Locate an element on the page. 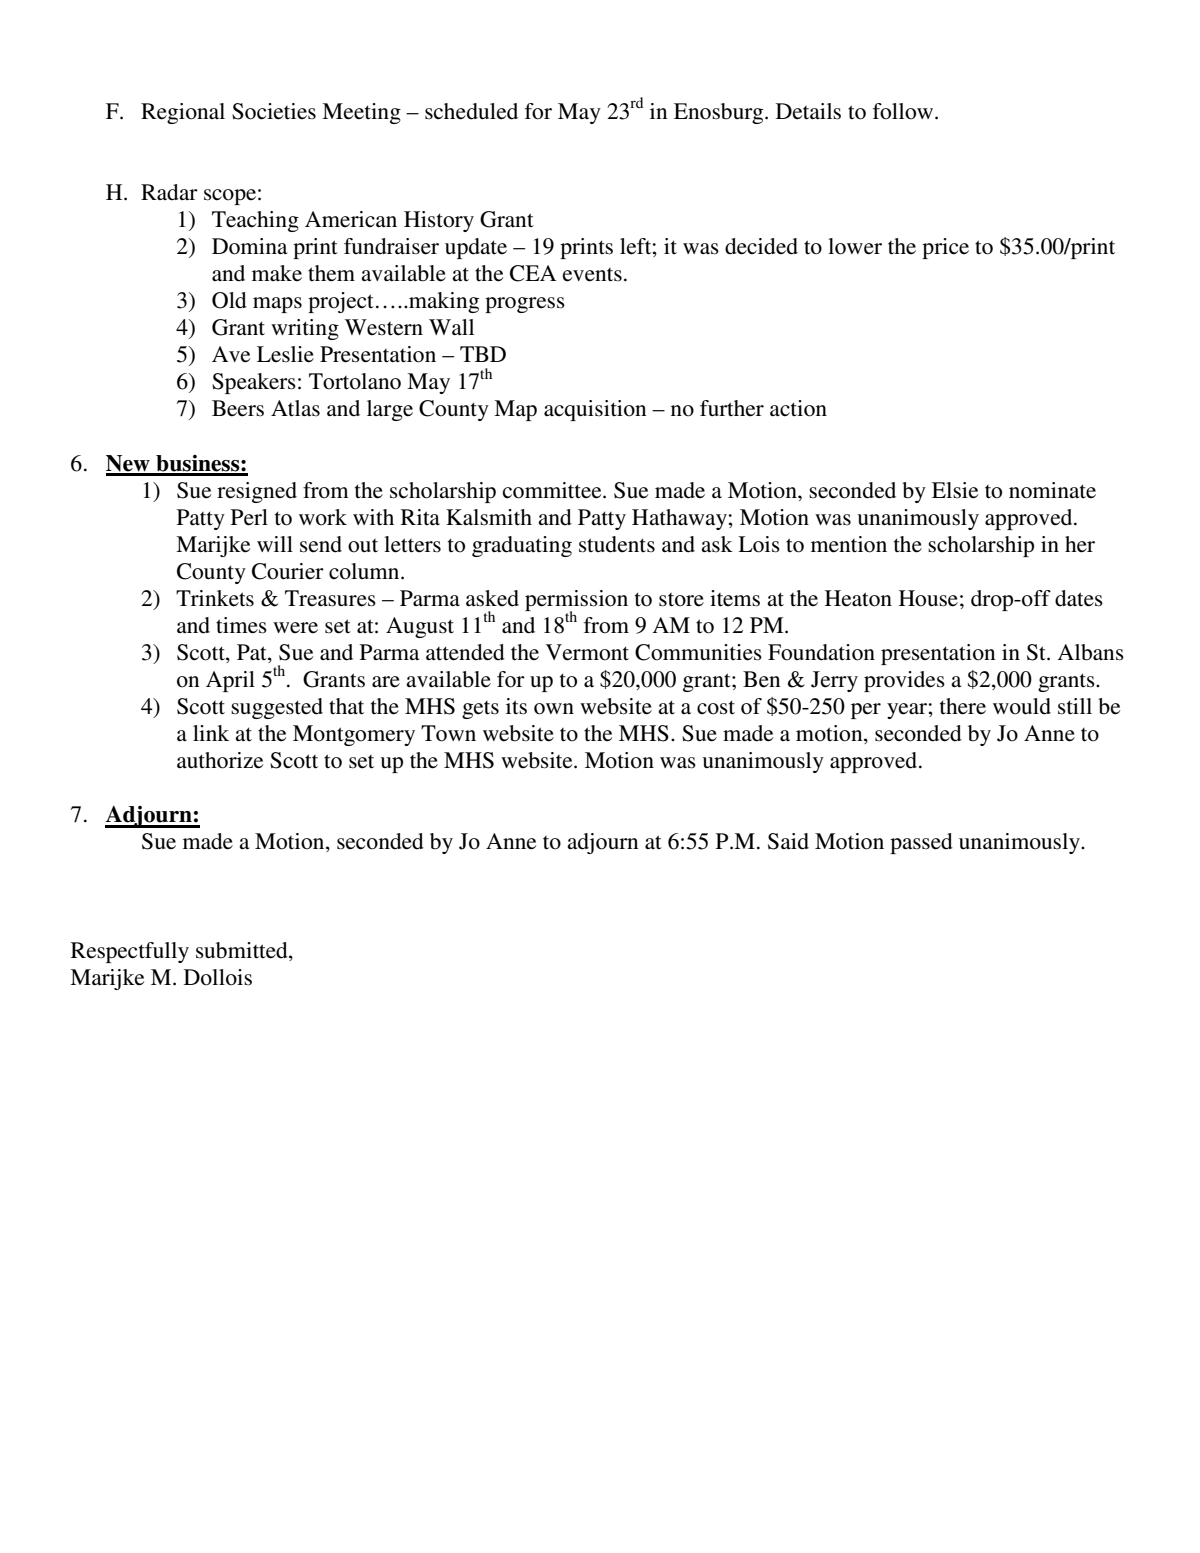 This document has height=1553, width=1200. its is located at coordinates (516, 706).
